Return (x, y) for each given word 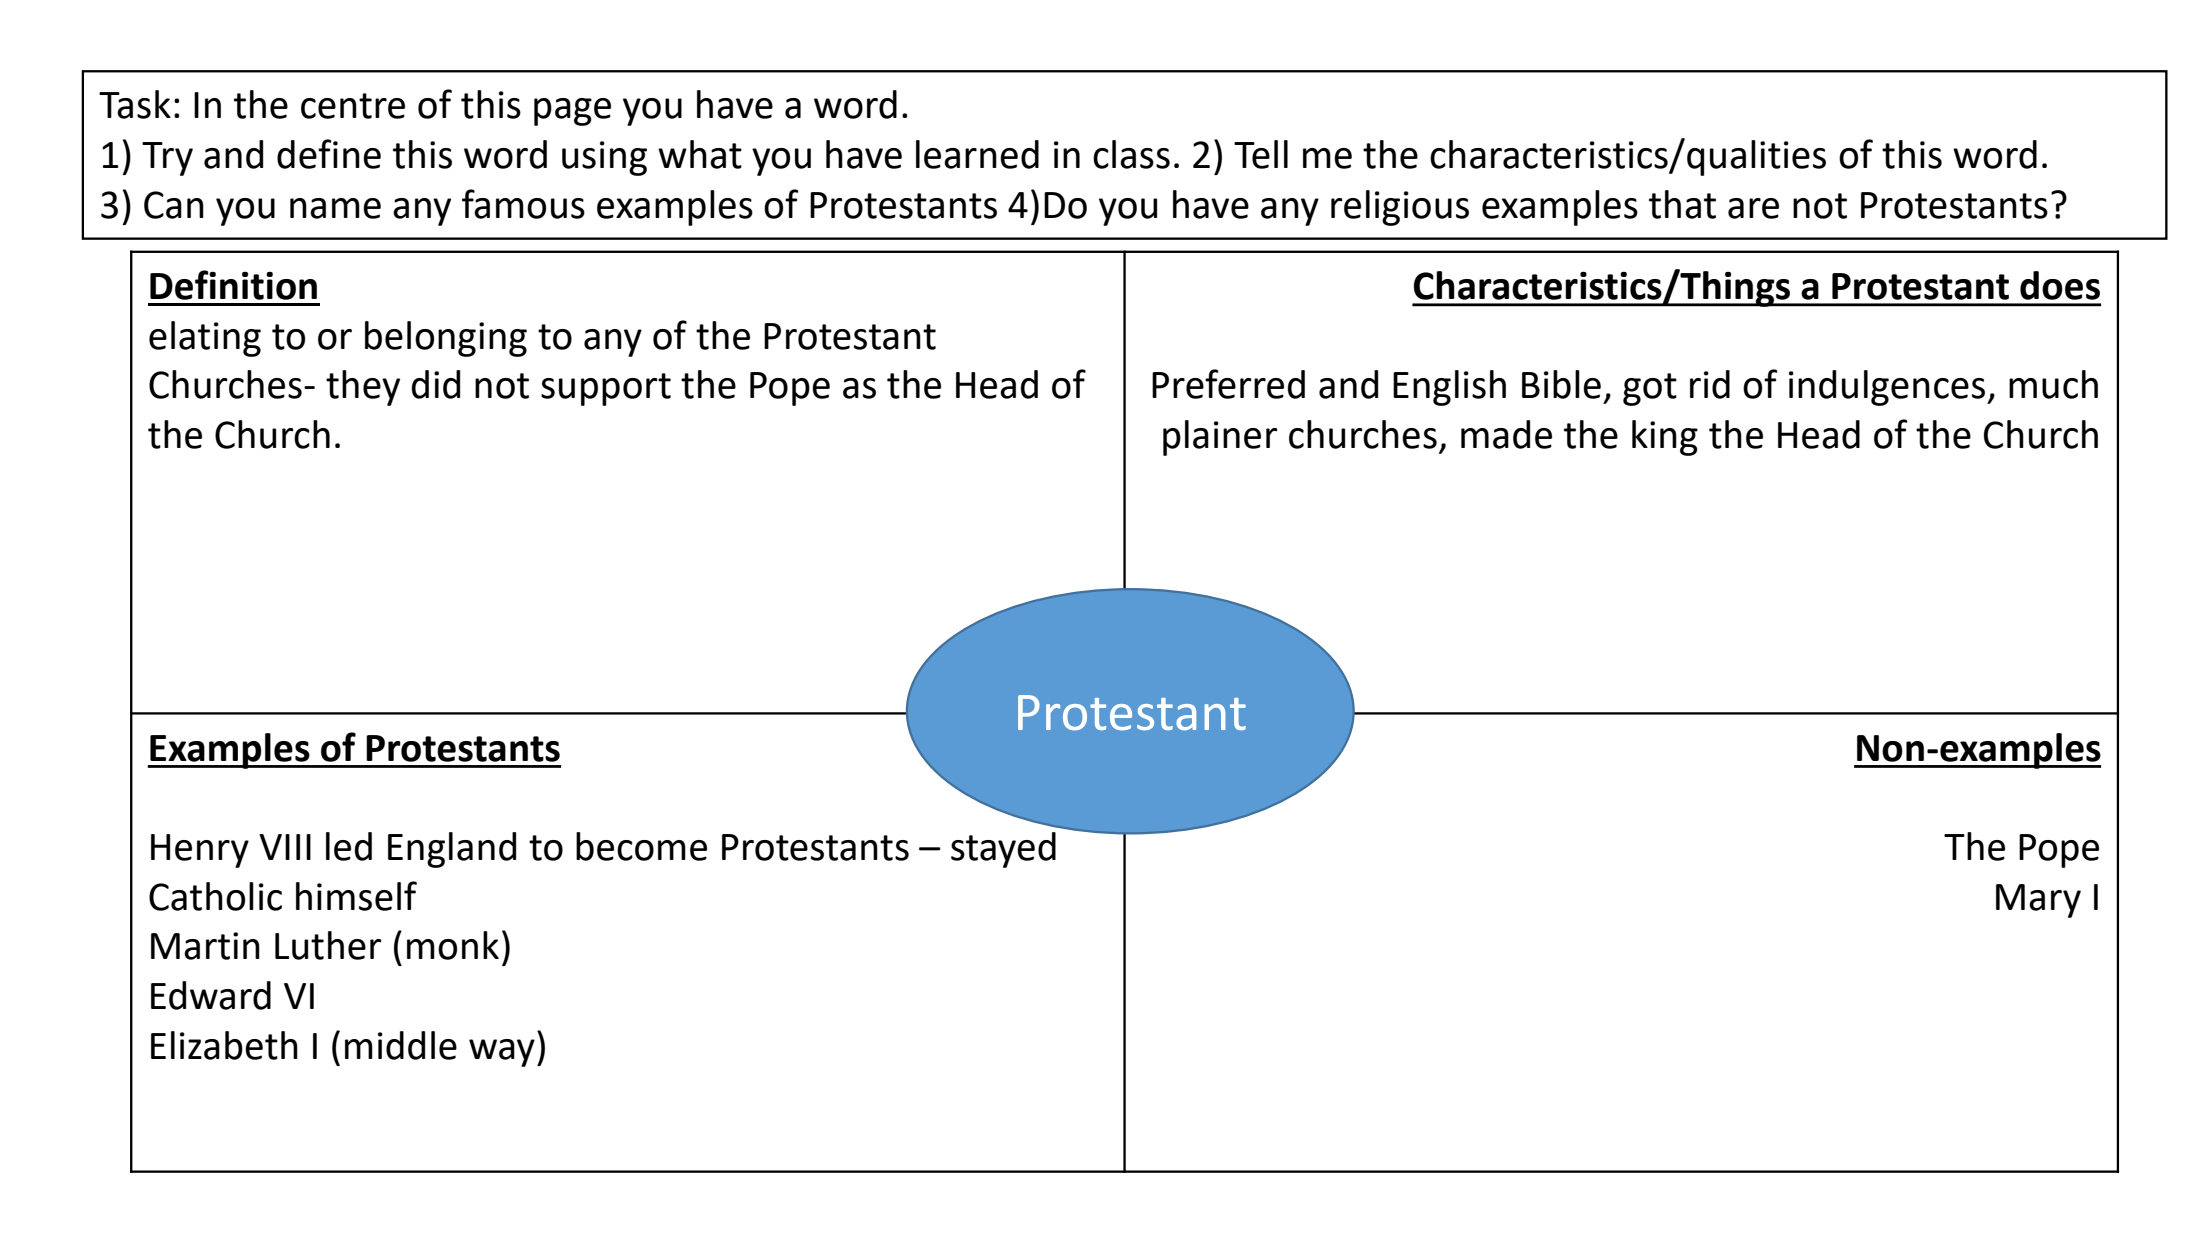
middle (401, 1045)
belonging (446, 339)
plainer (1220, 438)
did (436, 384)
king (1665, 438)
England (452, 850)
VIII (285, 847)
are (1753, 208)
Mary (2038, 901)
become (641, 846)
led (349, 846)
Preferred (1228, 384)
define (329, 154)
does (2060, 285)
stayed (1003, 850)
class (1131, 154)
